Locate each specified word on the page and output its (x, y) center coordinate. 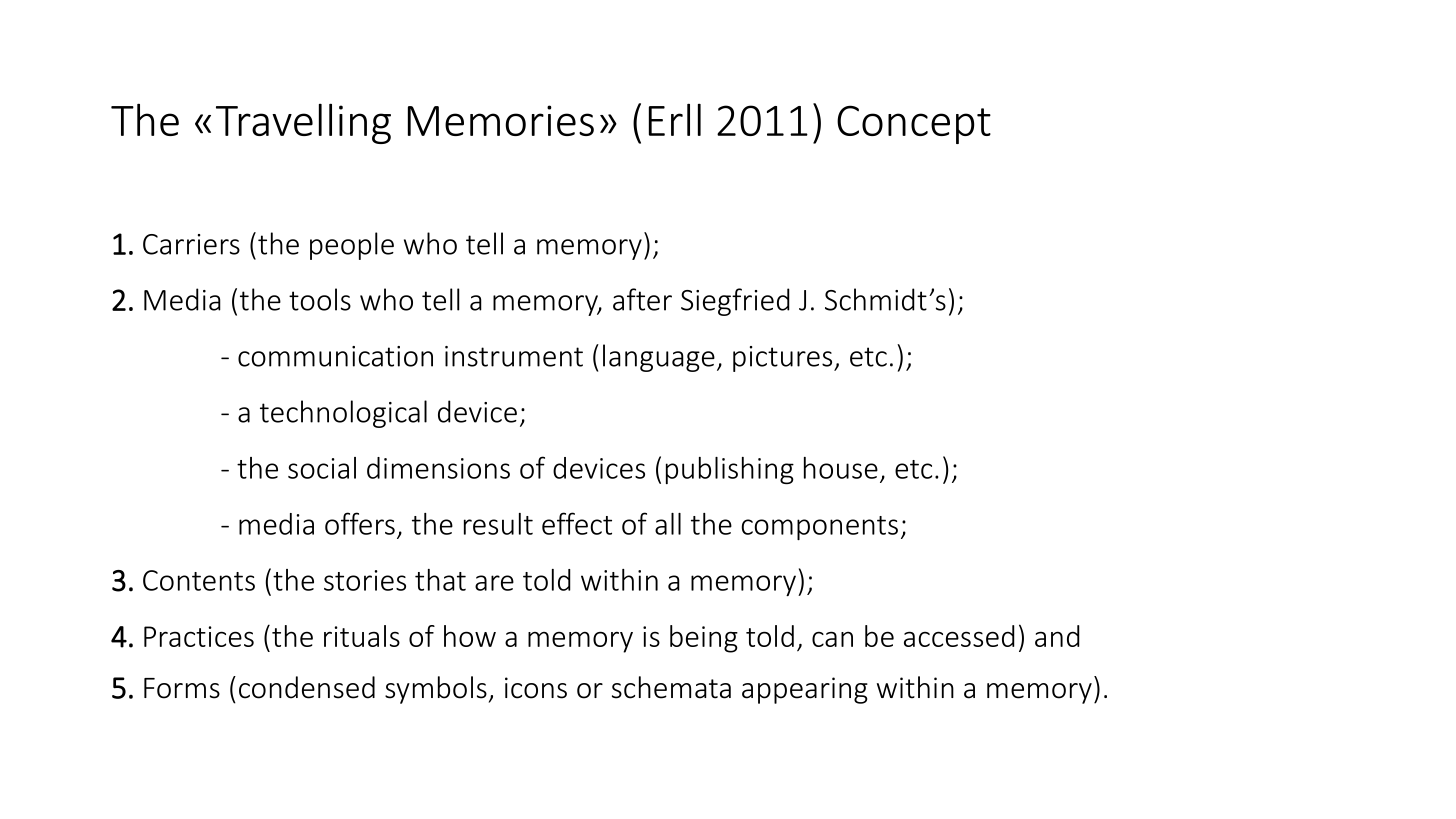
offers (360, 523)
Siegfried (735, 302)
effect (577, 523)
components (820, 528)
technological (343, 414)
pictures (784, 359)
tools (320, 299)
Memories (501, 120)
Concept (914, 124)
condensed (307, 687)
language (659, 358)
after (642, 299)
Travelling (303, 123)
